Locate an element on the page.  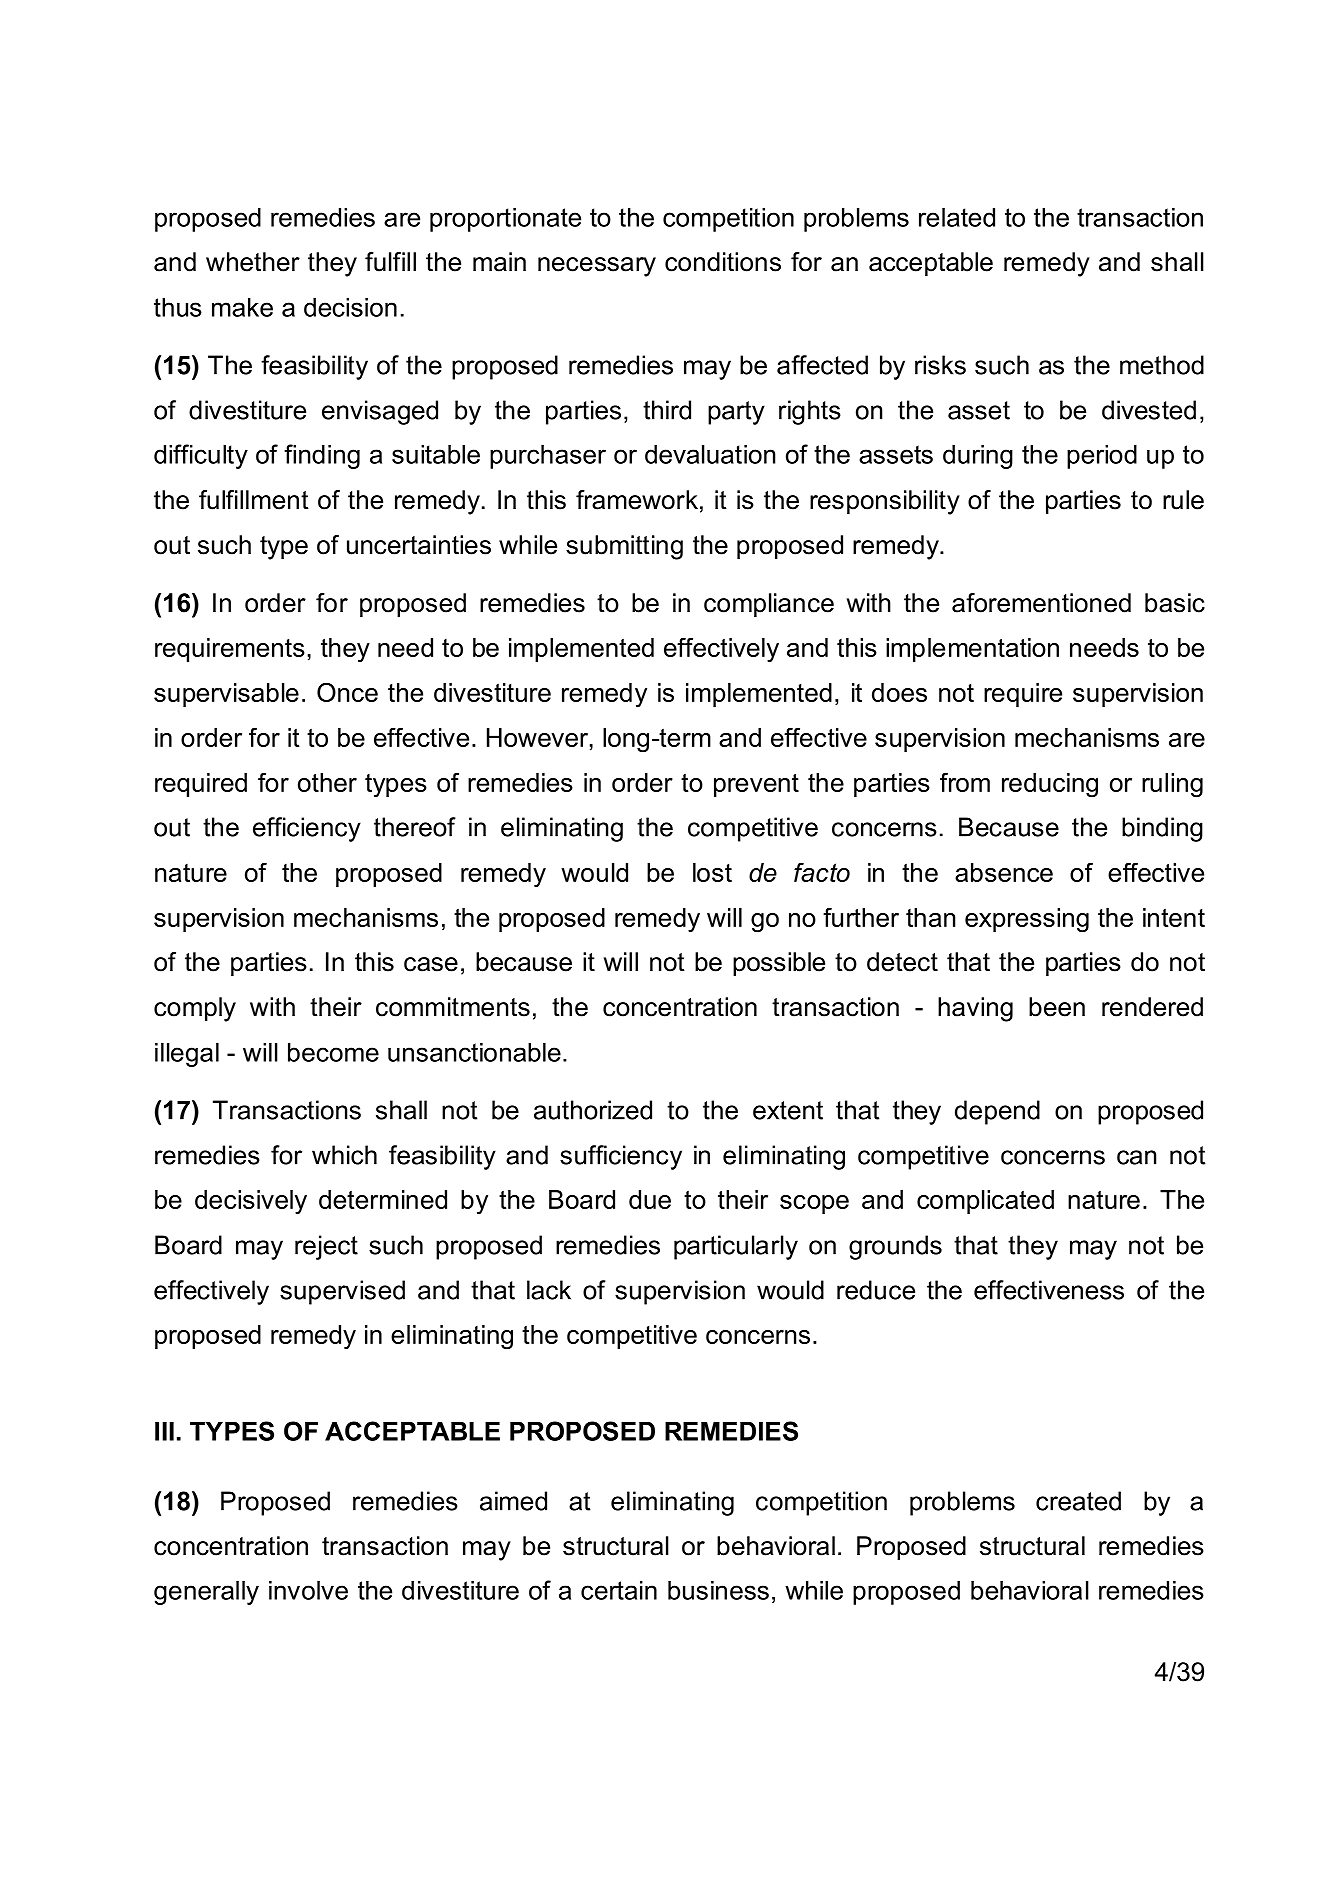
compliance is located at coordinates (769, 605).
